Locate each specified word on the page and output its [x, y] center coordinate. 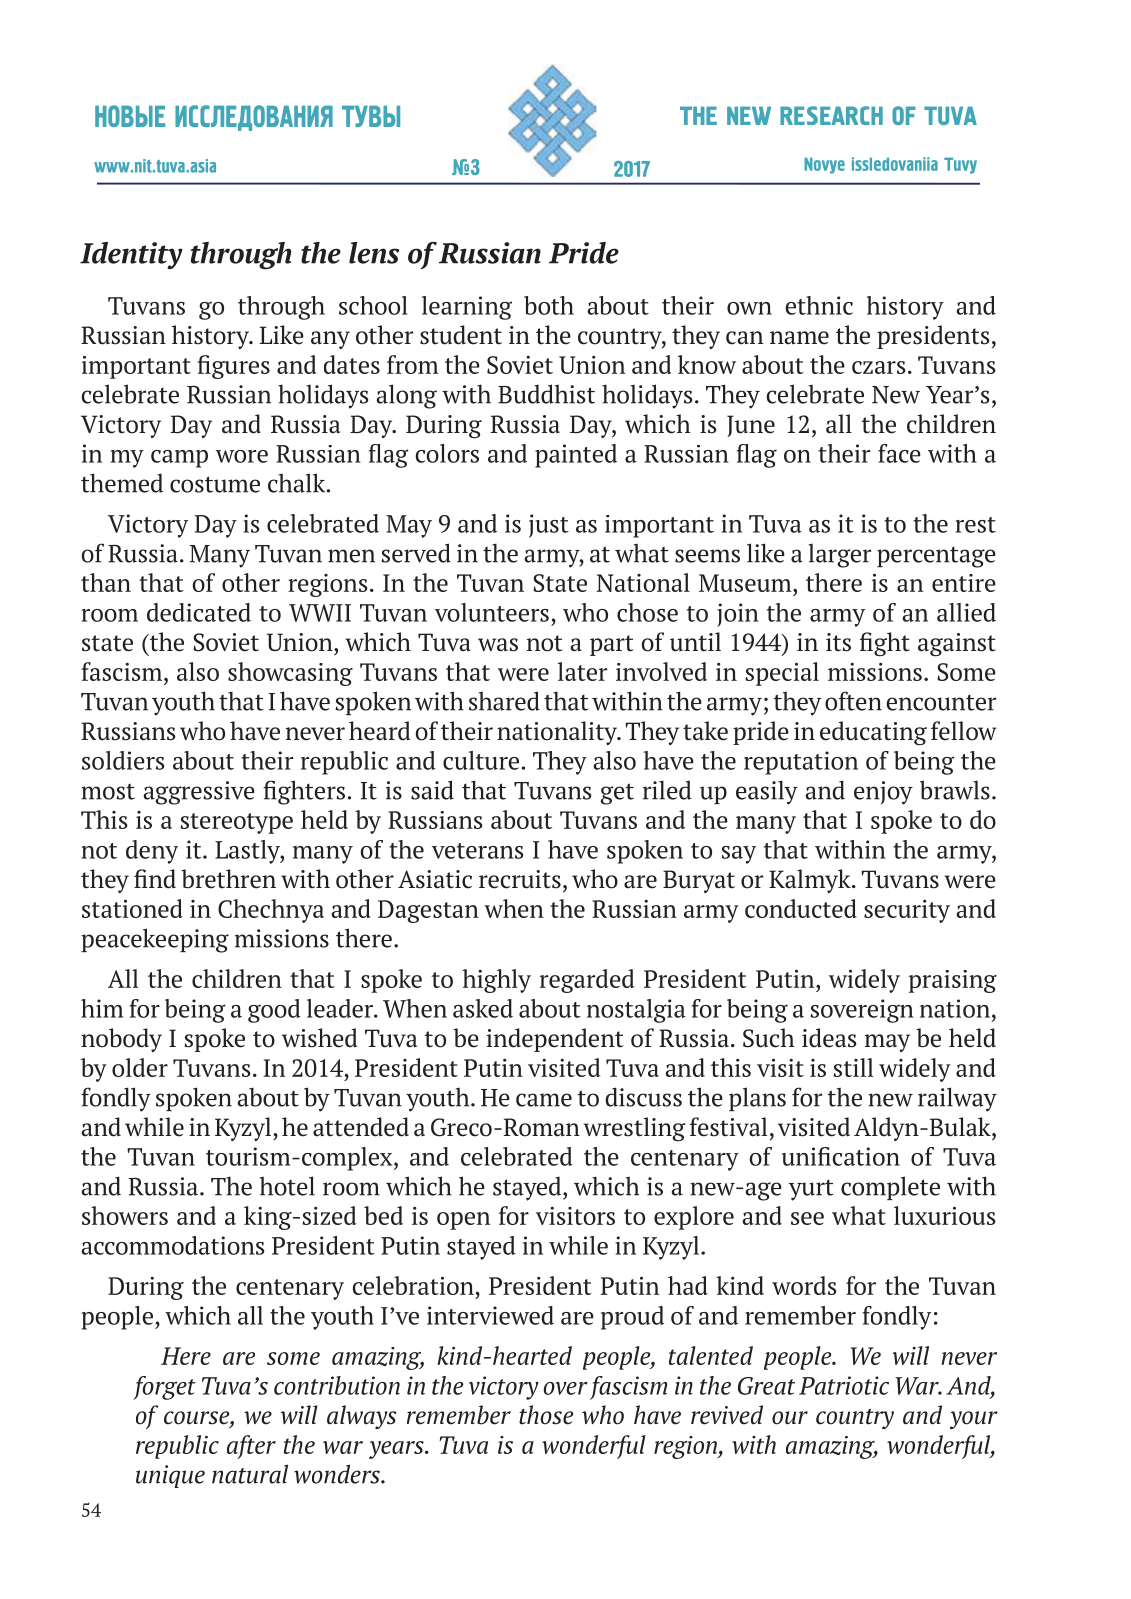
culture [481, 760]
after [251, 1447]
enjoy [883, 793]
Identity [131, 255]
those [546, 1415]
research [831, 115]
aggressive [199, 793]
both [549, 305]
